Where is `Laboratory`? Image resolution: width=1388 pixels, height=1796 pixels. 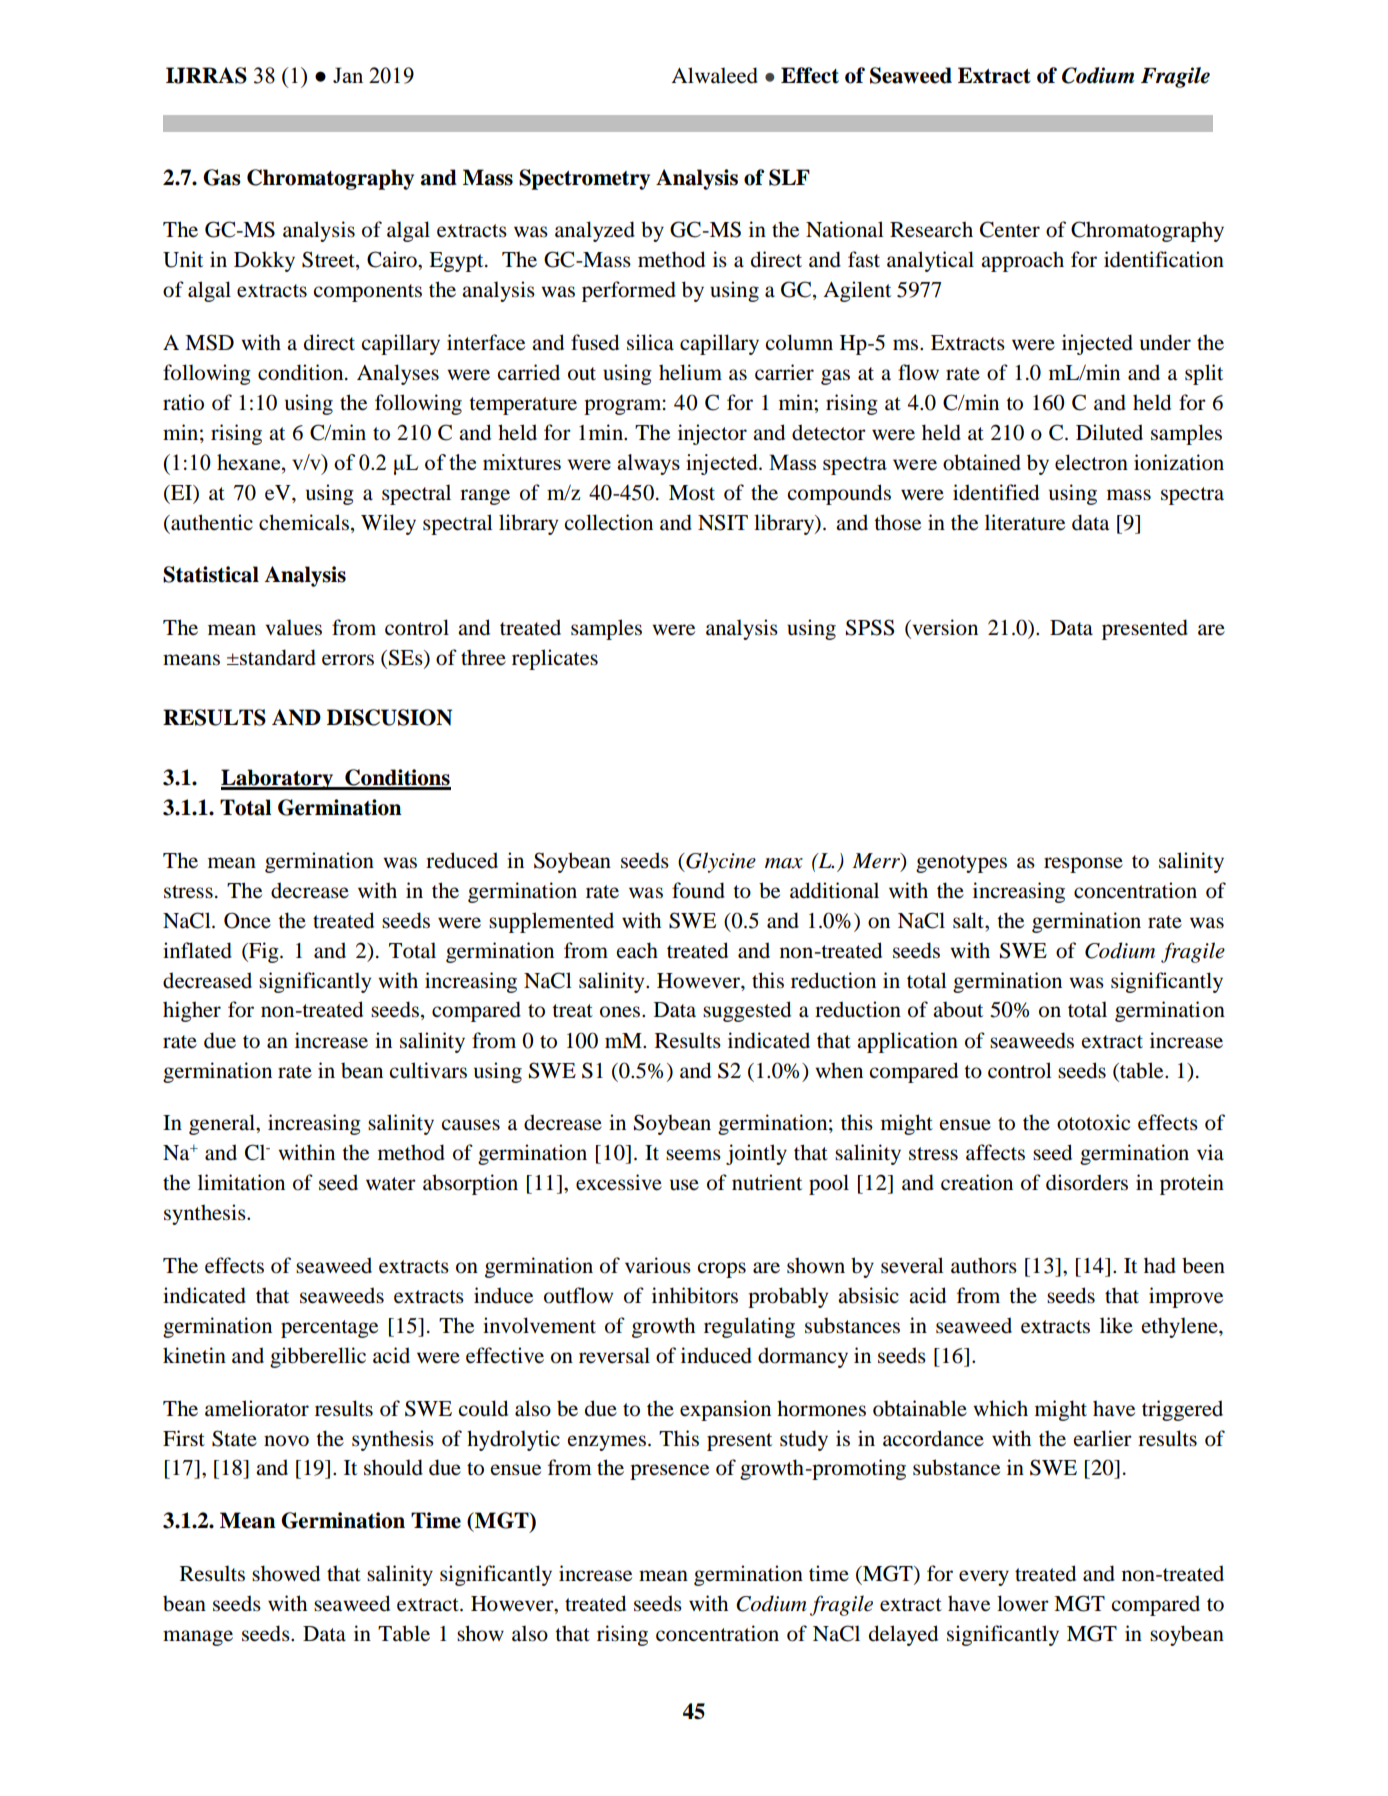 Laboratory is located at coordinates (278, 779).
